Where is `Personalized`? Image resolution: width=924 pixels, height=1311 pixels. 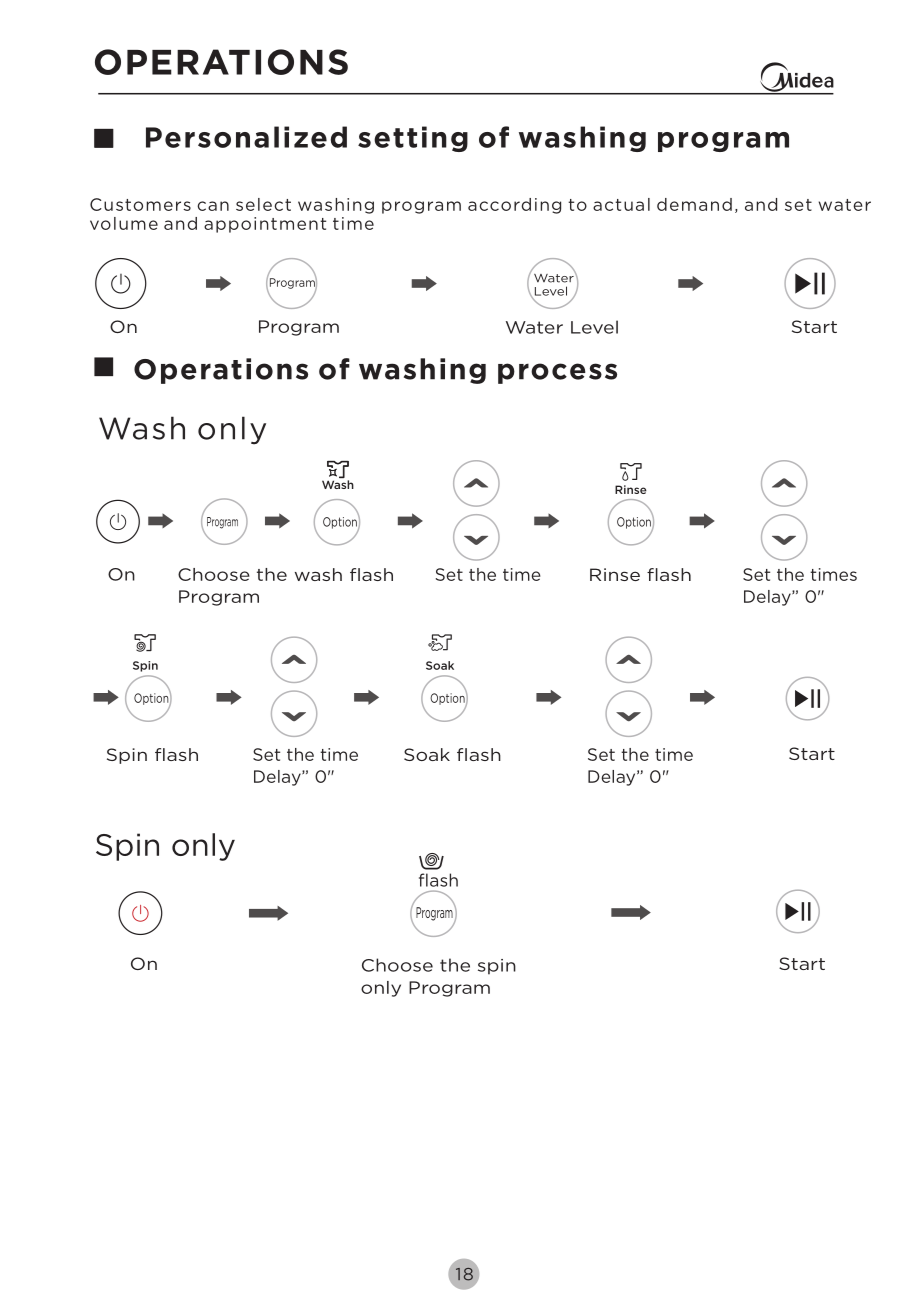
Personalized is located at coordinates (246, 137).
